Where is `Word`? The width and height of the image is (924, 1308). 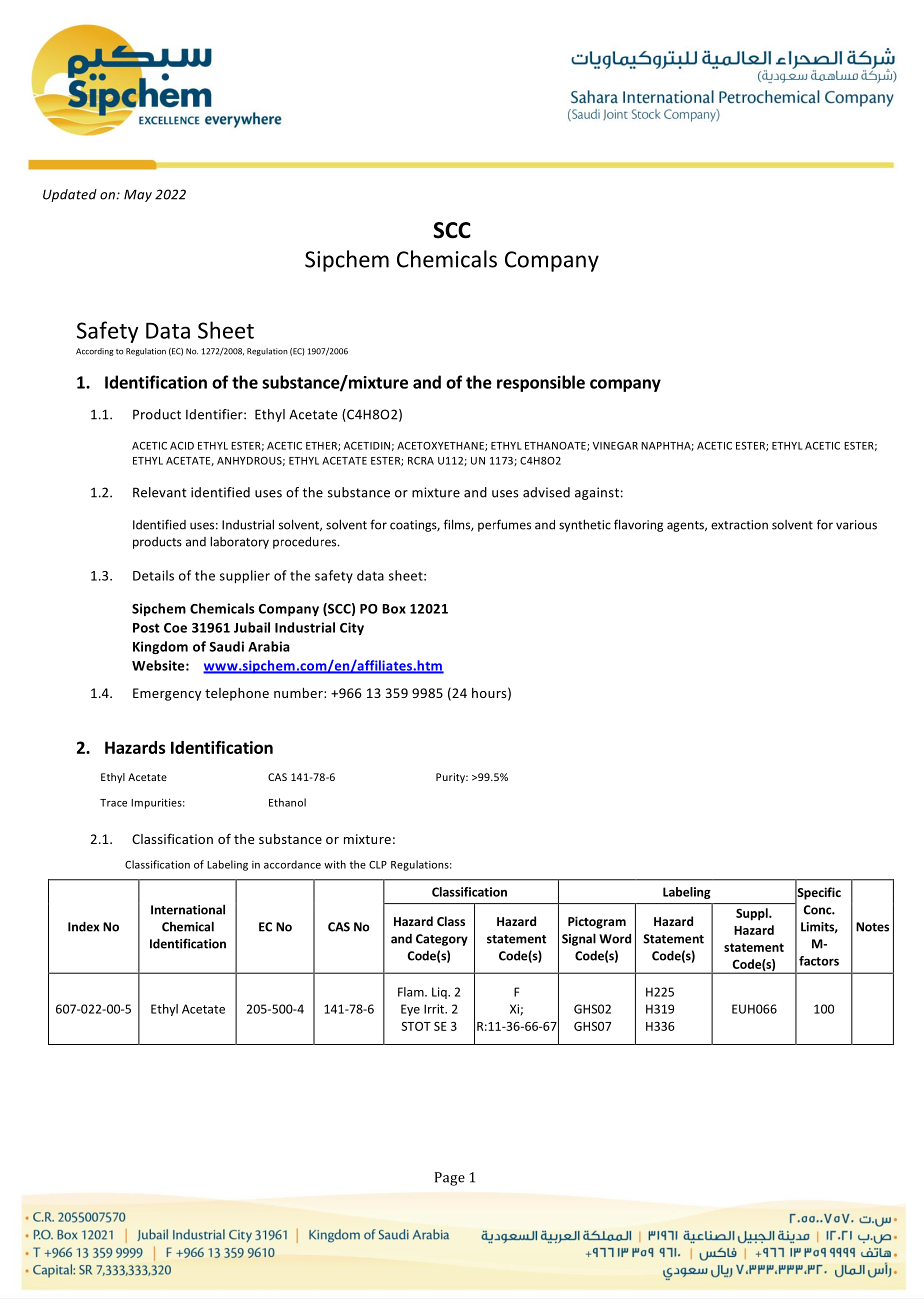 Word is located at coordinates (615, 938).
